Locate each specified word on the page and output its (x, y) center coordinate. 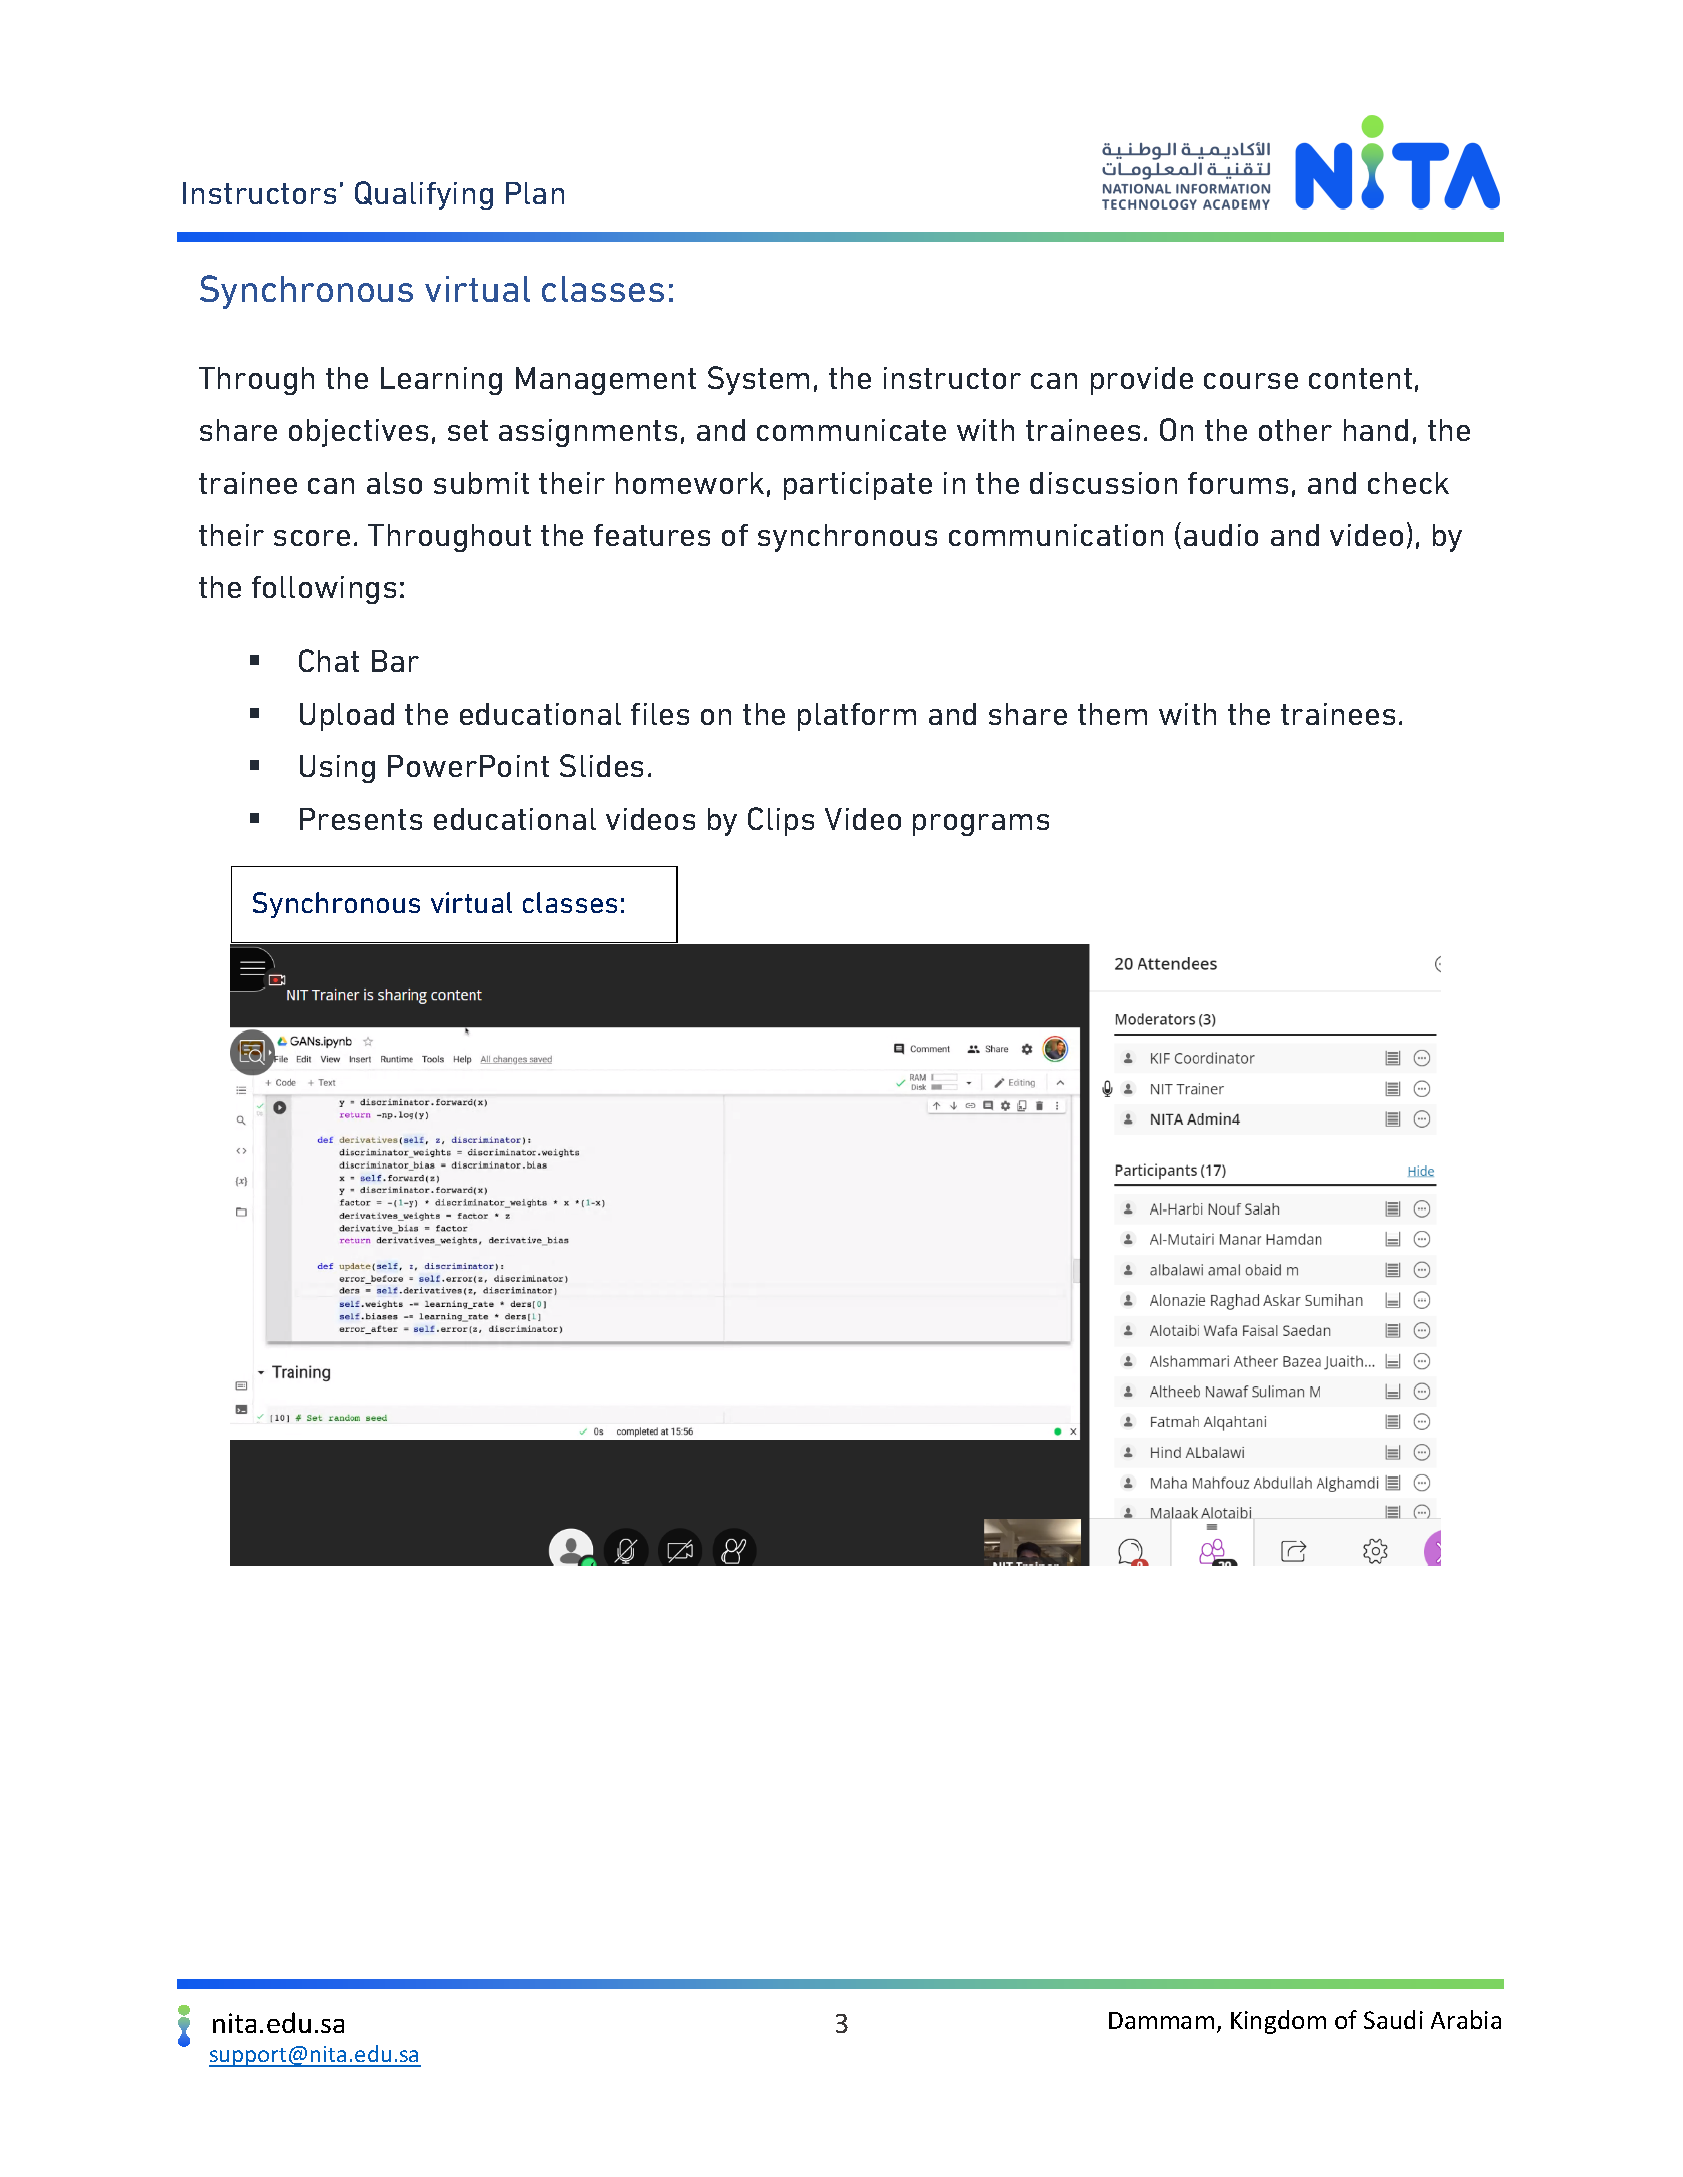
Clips (781, 821)
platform (857, 717)
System (758, 380)
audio (1221, 535)
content (1360, 378)
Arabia (1466, 2019)
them (1112, 714)
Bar (395, 661)
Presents (361, 819)
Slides (601, 765)
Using (337, 769)
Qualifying (424, 195)
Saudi (1393, 2019)
